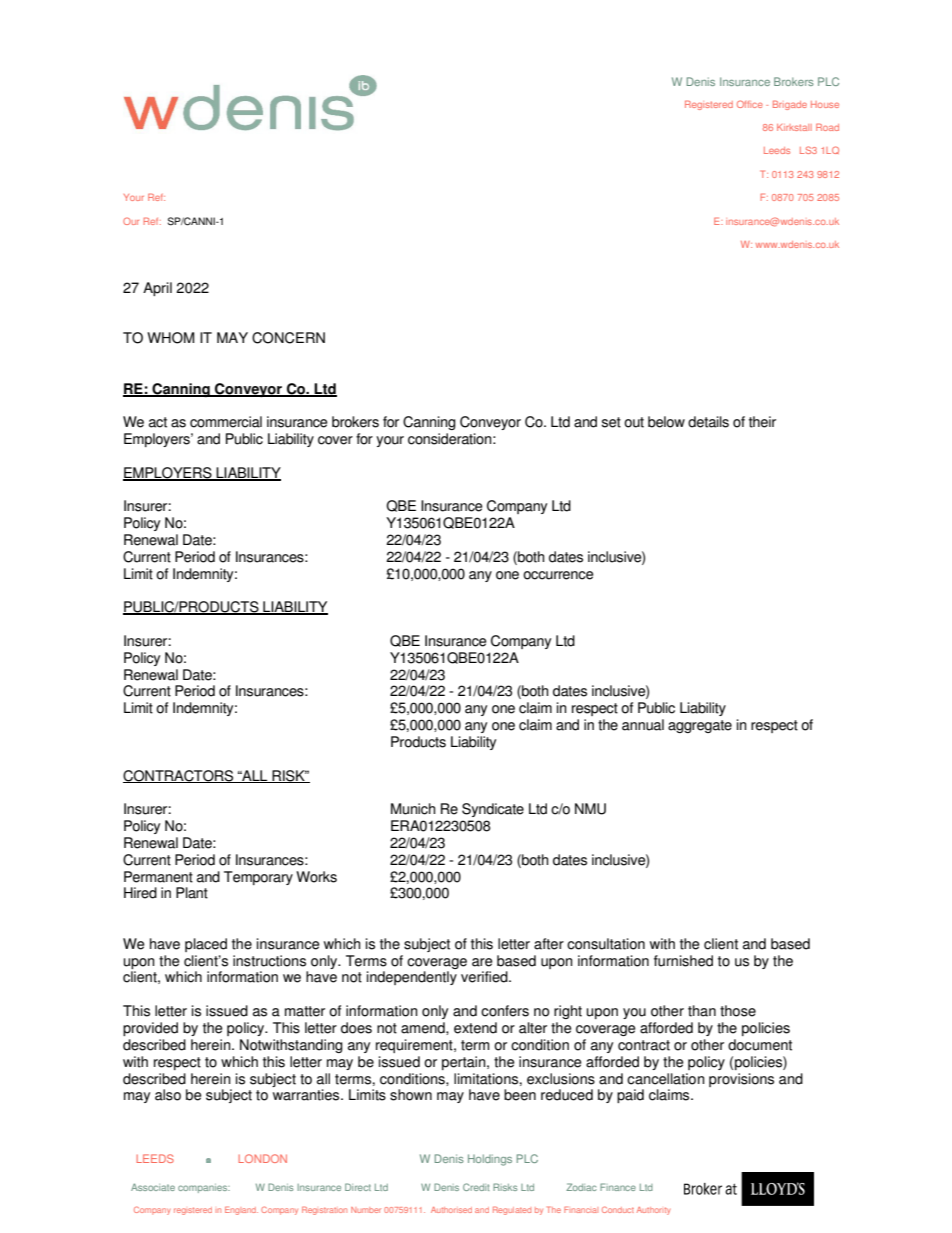 This screenshot has height=1233, width=952. I want to click on commercial, so click(226, 422).
